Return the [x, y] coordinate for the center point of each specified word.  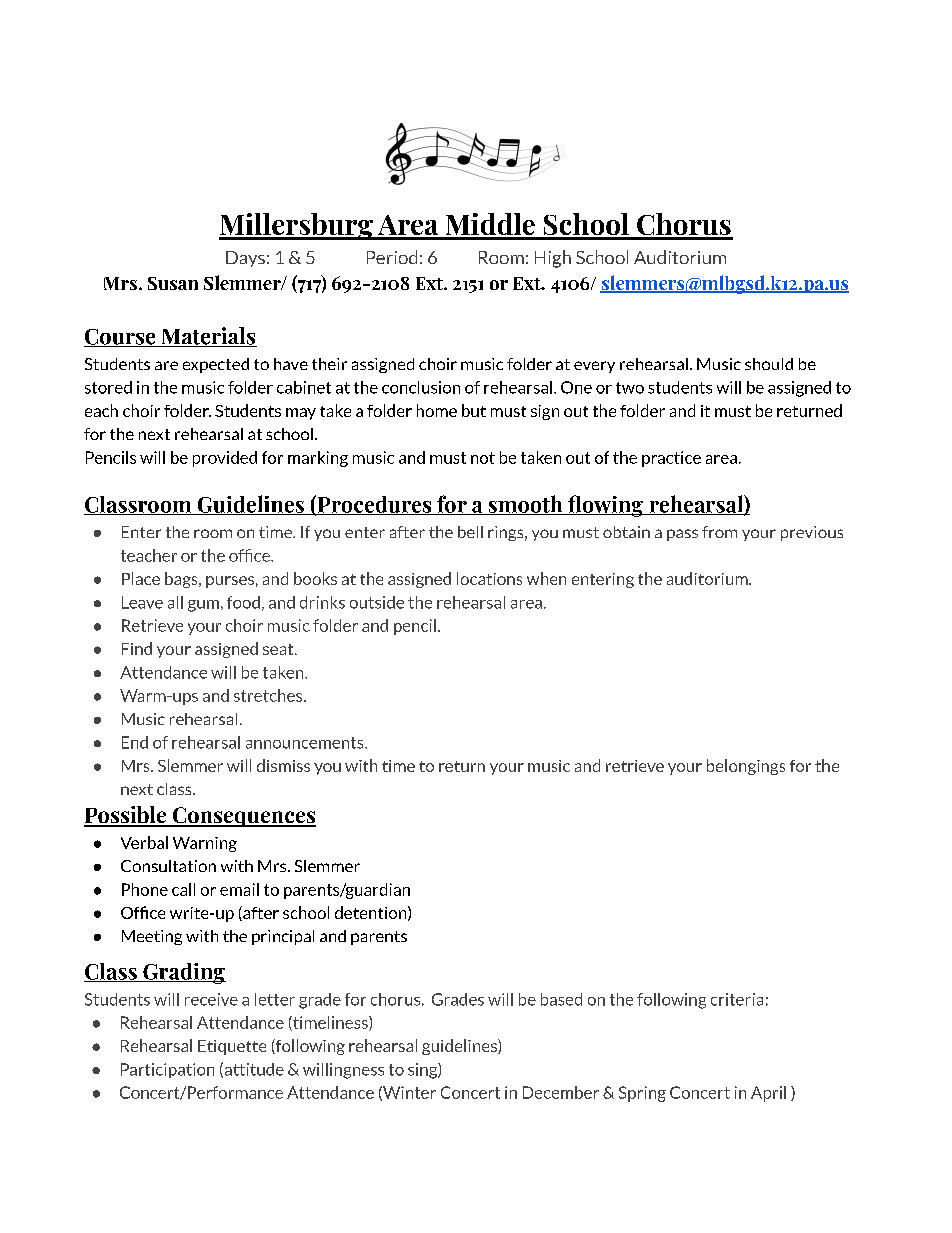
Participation [167, 1070]
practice [671, 459]
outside [377, 602]
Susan [173, 283]
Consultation [168, 866]
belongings [746, 767]
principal [283, 937]
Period [392, 257]
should [769, 364]
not [483, 458]
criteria [737, 999]
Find [137, 648]
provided [225, 459]
